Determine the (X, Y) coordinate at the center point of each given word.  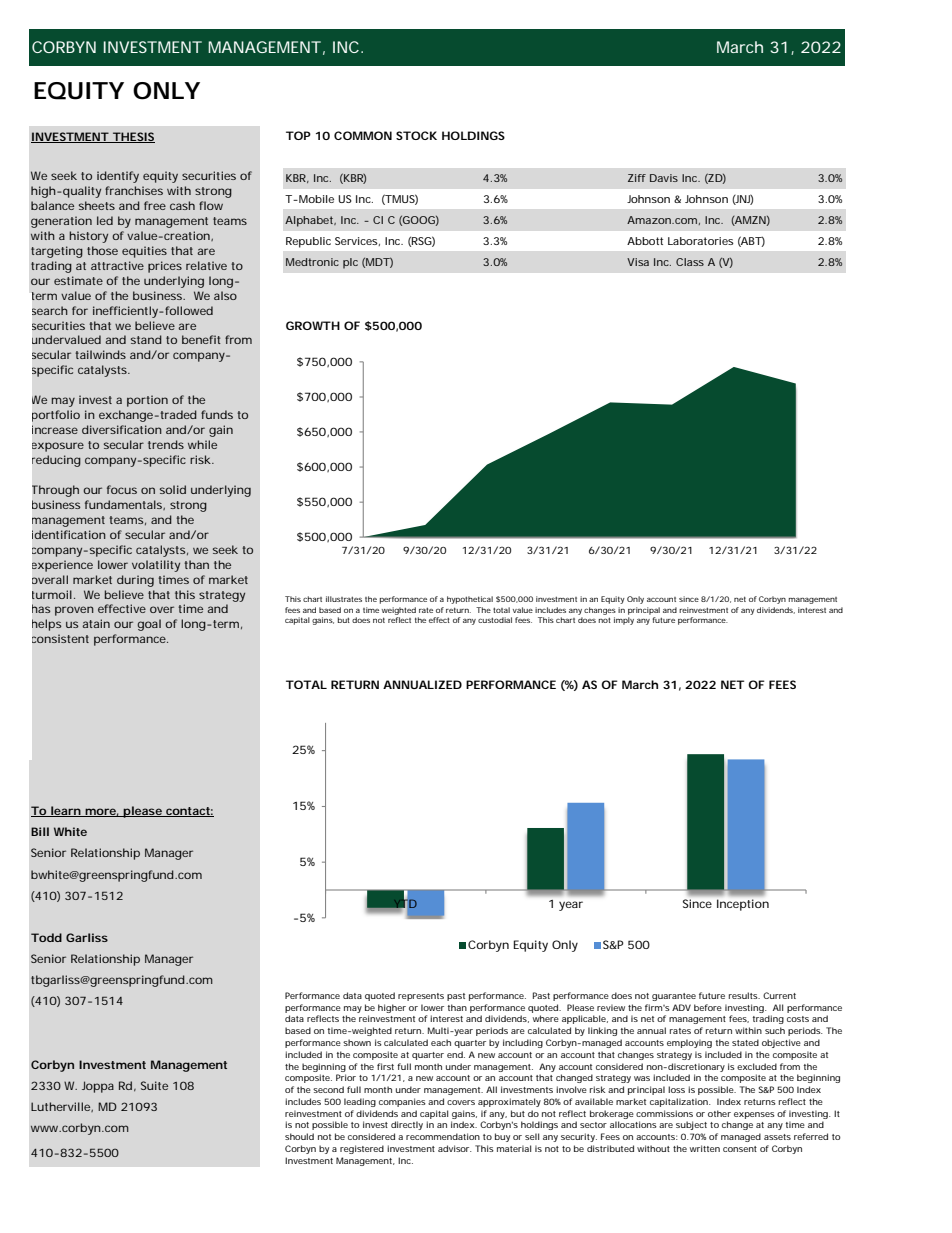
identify (118, 177)
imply (624, 621)
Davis (664, 178)
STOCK (416, 135)
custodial (495, 620)
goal (149, 625)
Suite (154, 1085)
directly (407, 1125)
